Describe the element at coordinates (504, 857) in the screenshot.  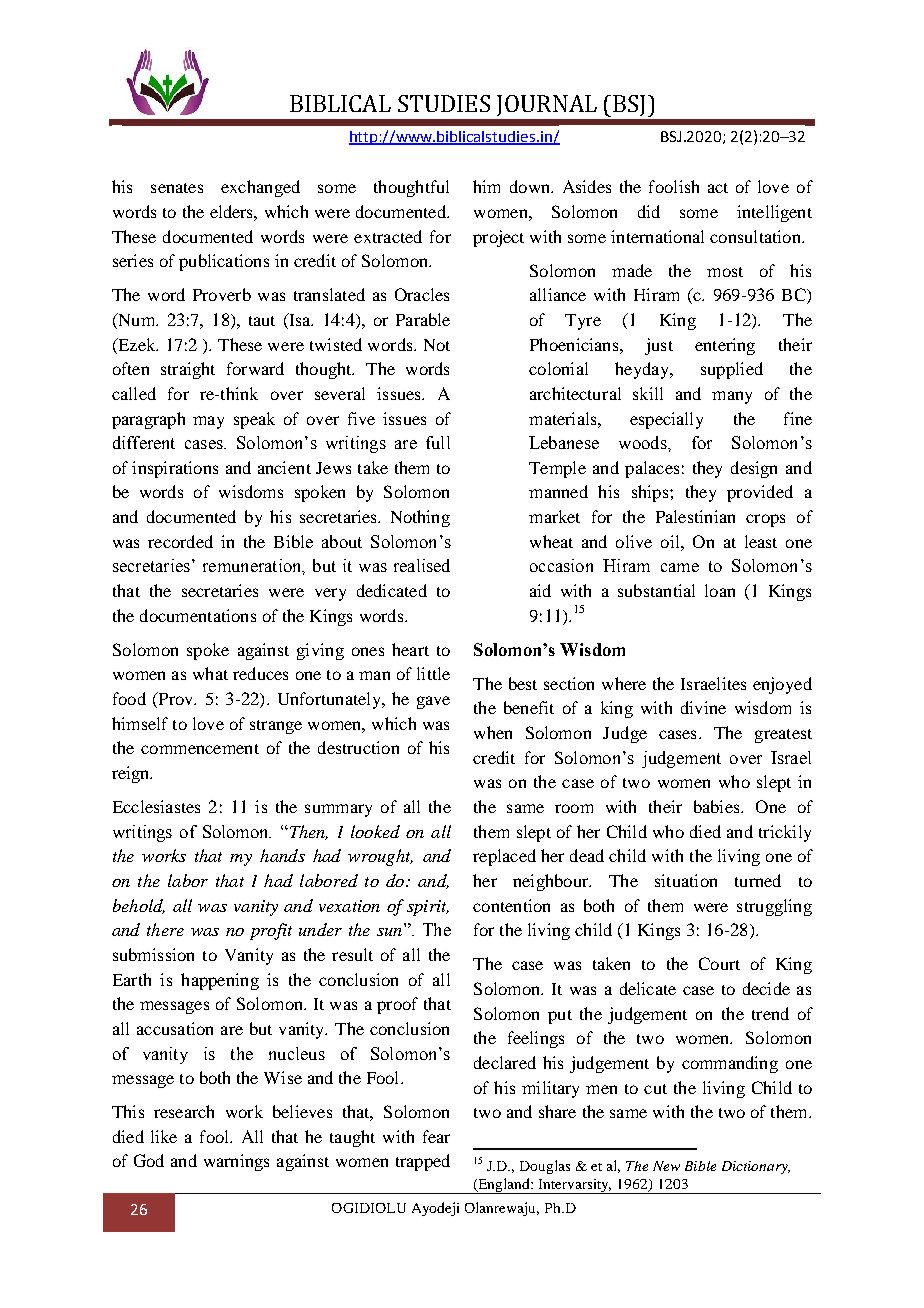
I see `replaced` at that location.
